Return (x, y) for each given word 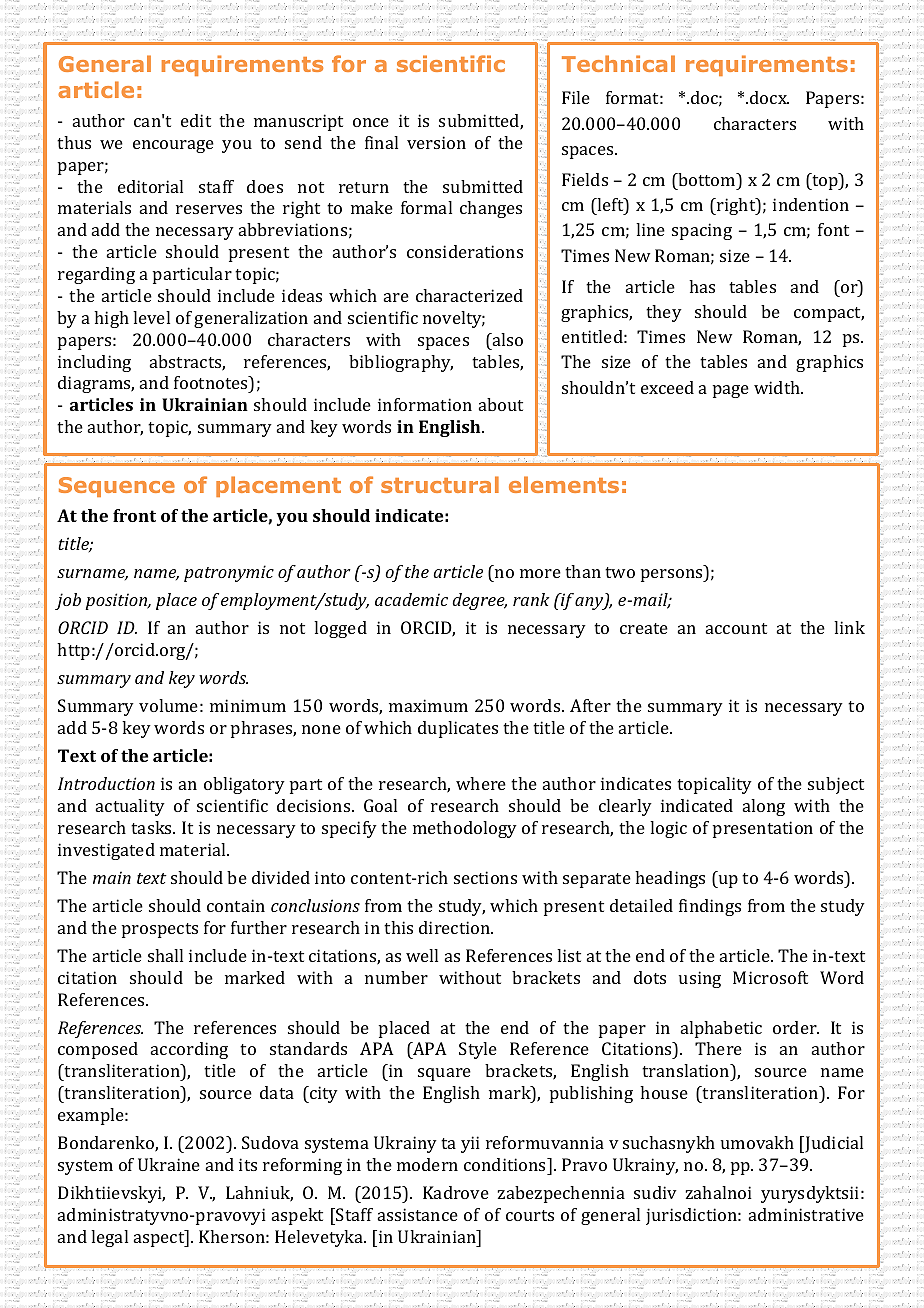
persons (673, 575)
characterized (469, 295)
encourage (173, 146)
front (134, 515)
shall (165, 955)
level (151, 317)
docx (769, 97)
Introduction (106, 783)
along (764, 807)
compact (829, 314)
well (422, 955)
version (436, 142)
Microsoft (770, 977)
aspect (160, 1238)
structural (440, 484)
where (481, 783)
